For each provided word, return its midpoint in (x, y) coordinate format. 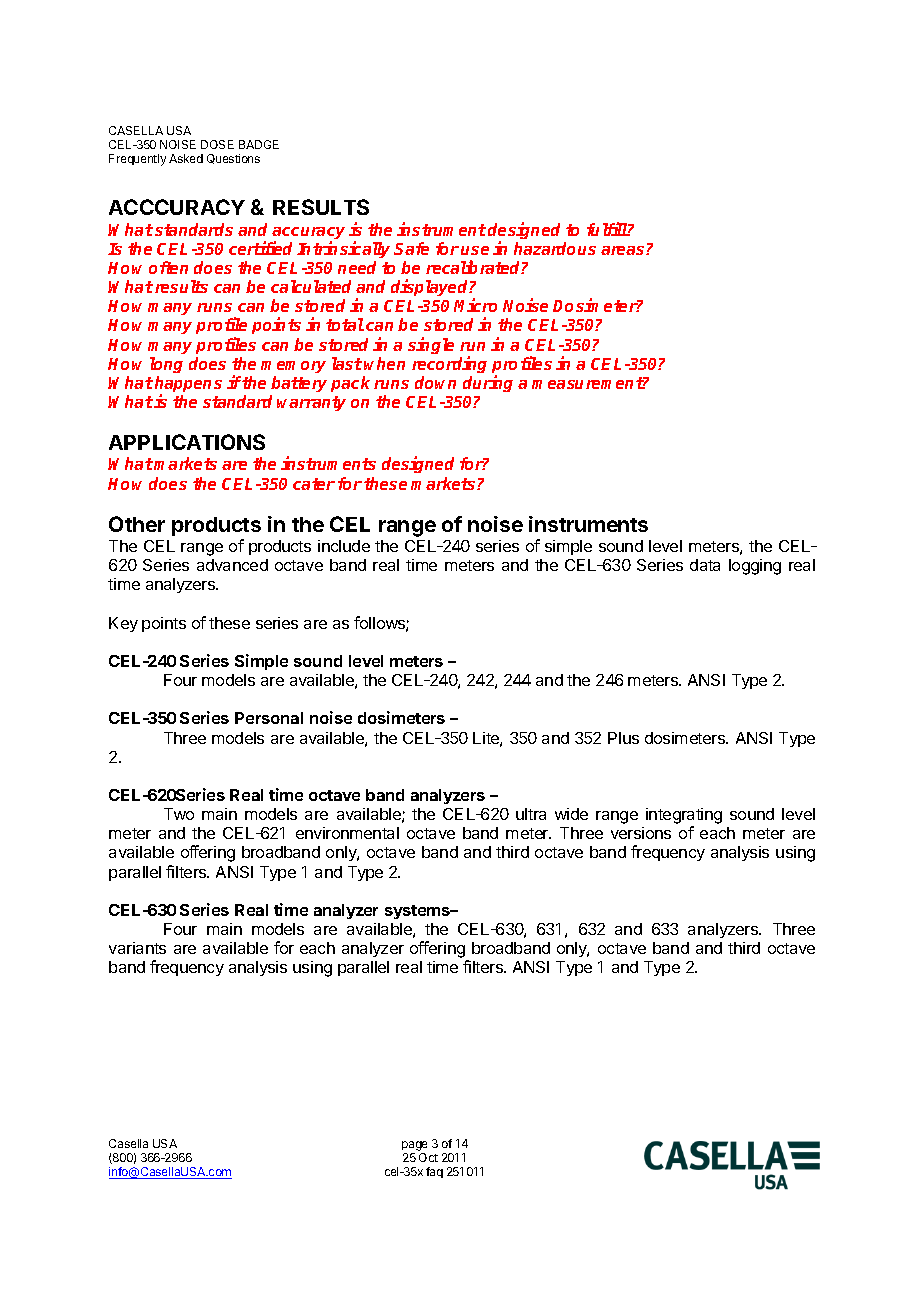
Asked (186, 158)
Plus (623, 738)
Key (123, 624)
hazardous (555, 248)
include (344, 546)
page (414, 1147)
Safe (411, 248)
